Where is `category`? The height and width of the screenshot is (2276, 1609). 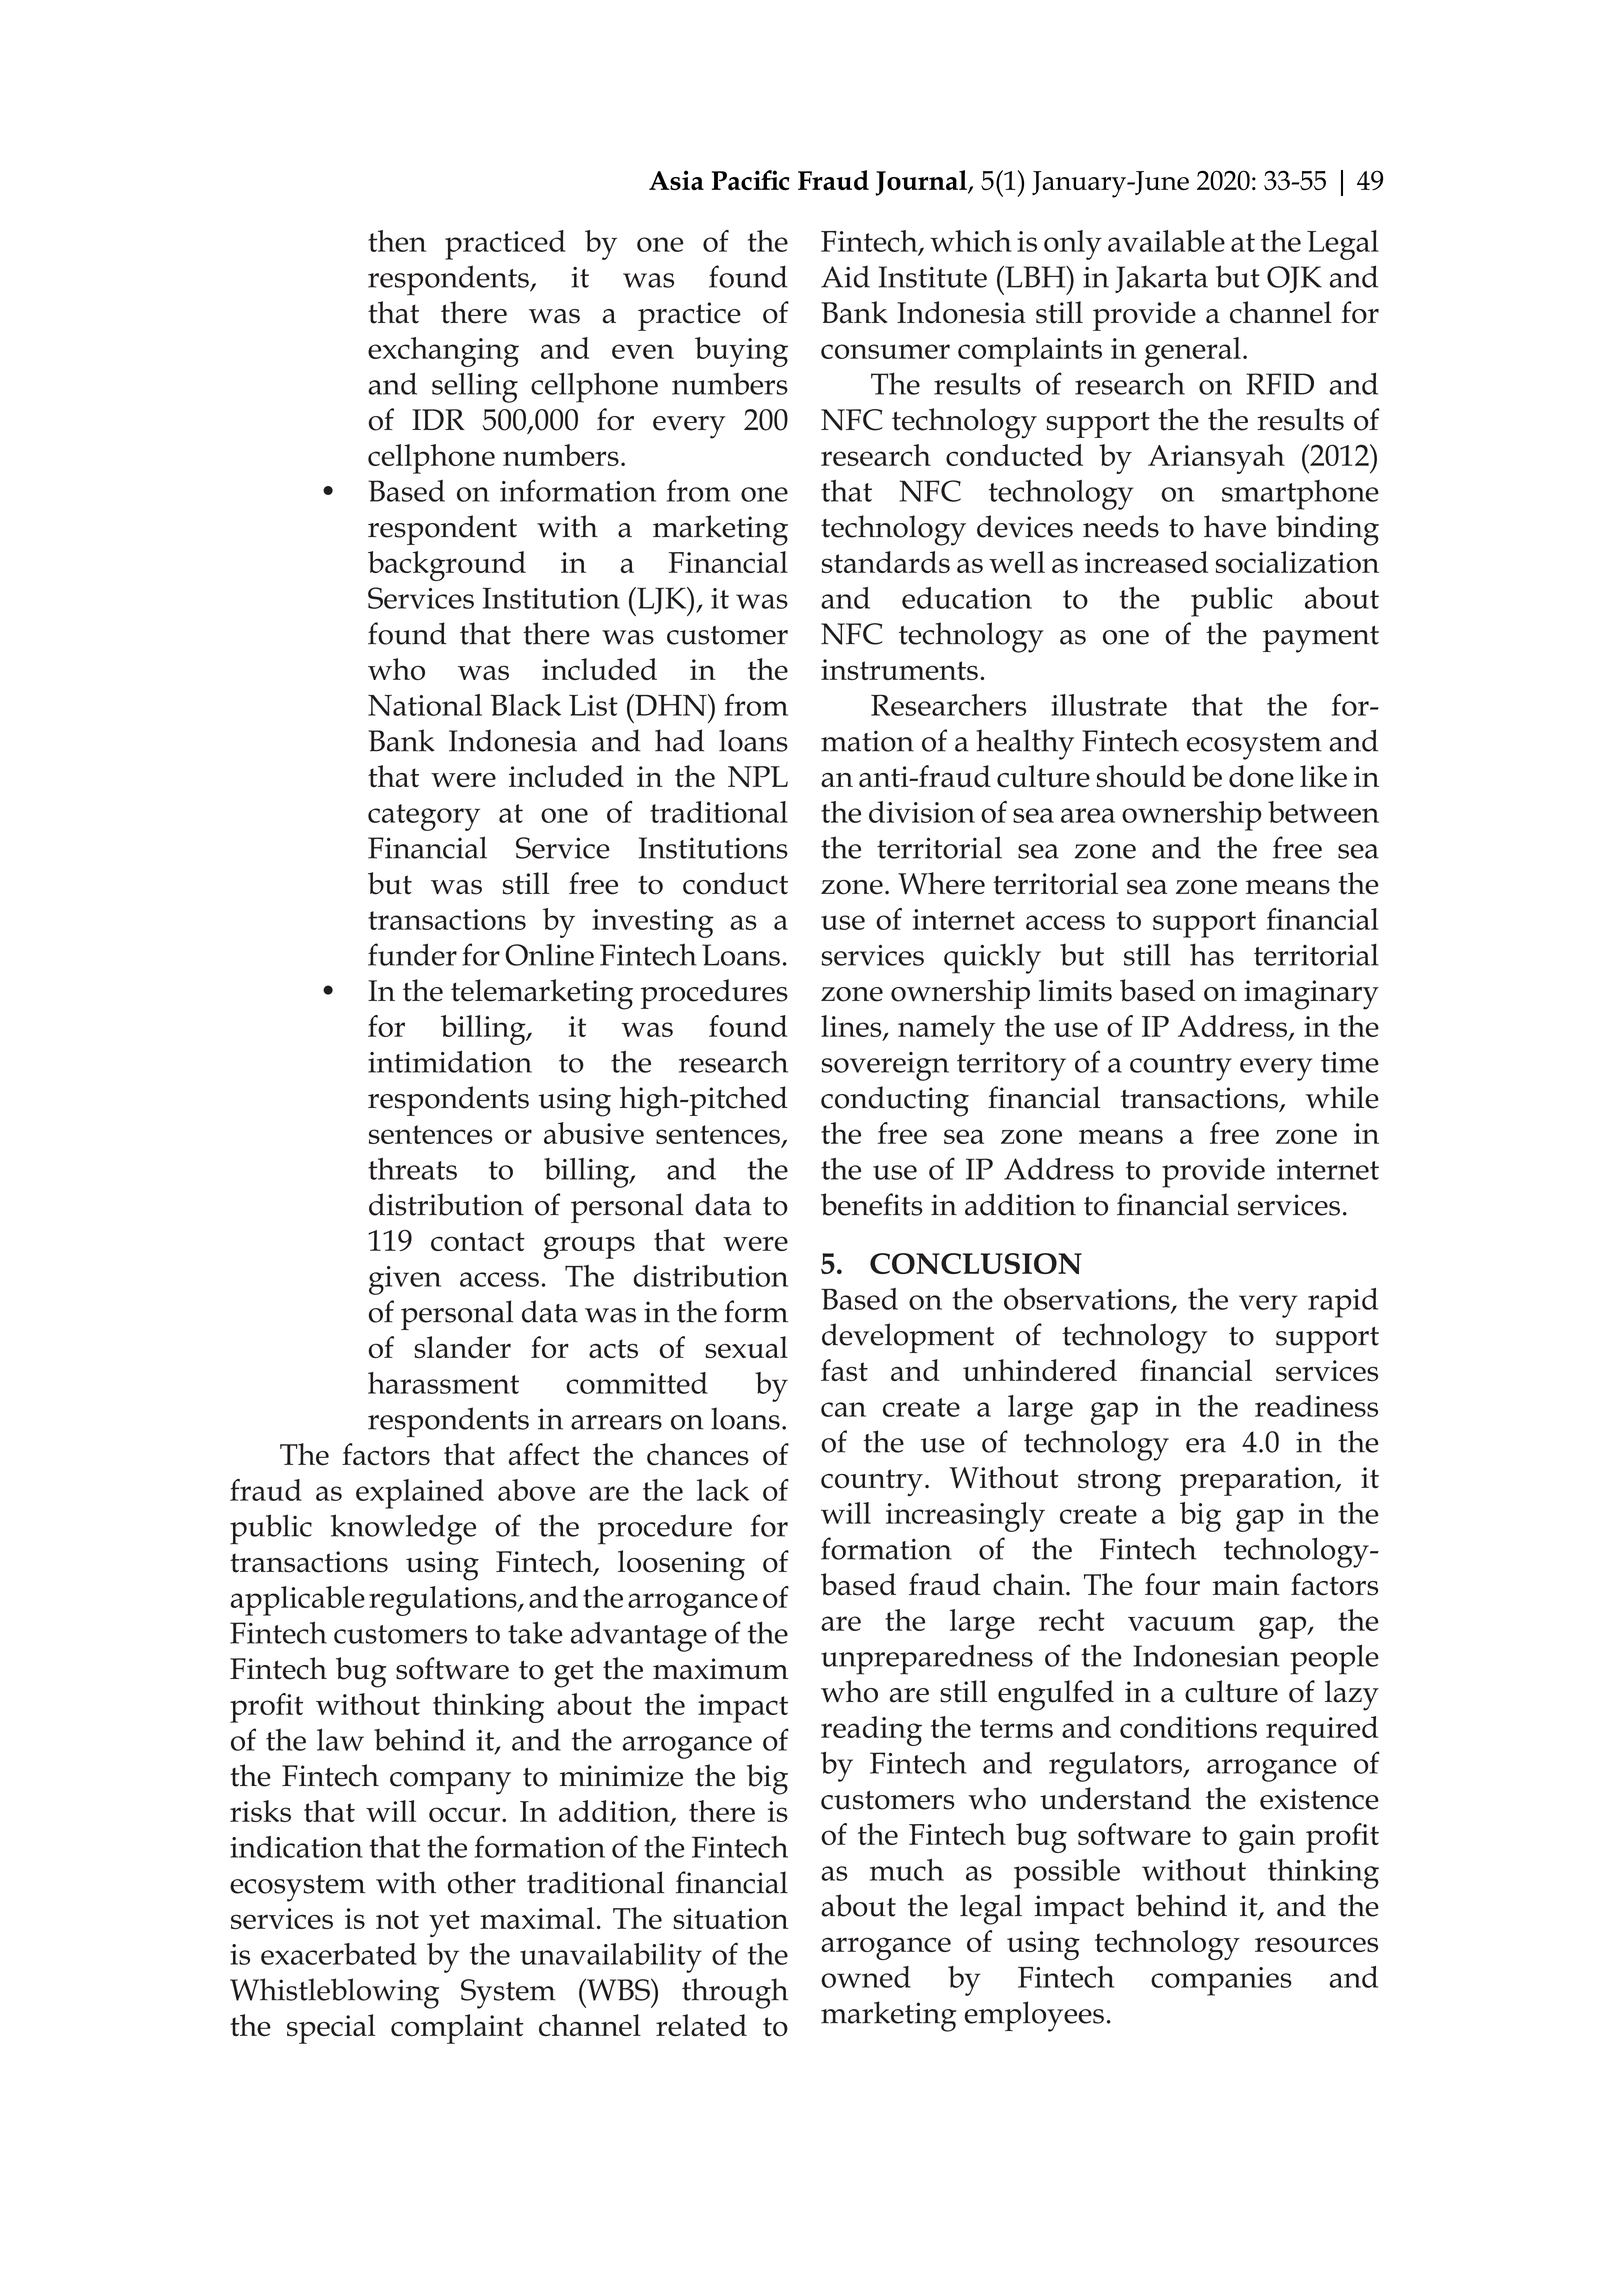
category is located at coordinates (424, 817).
